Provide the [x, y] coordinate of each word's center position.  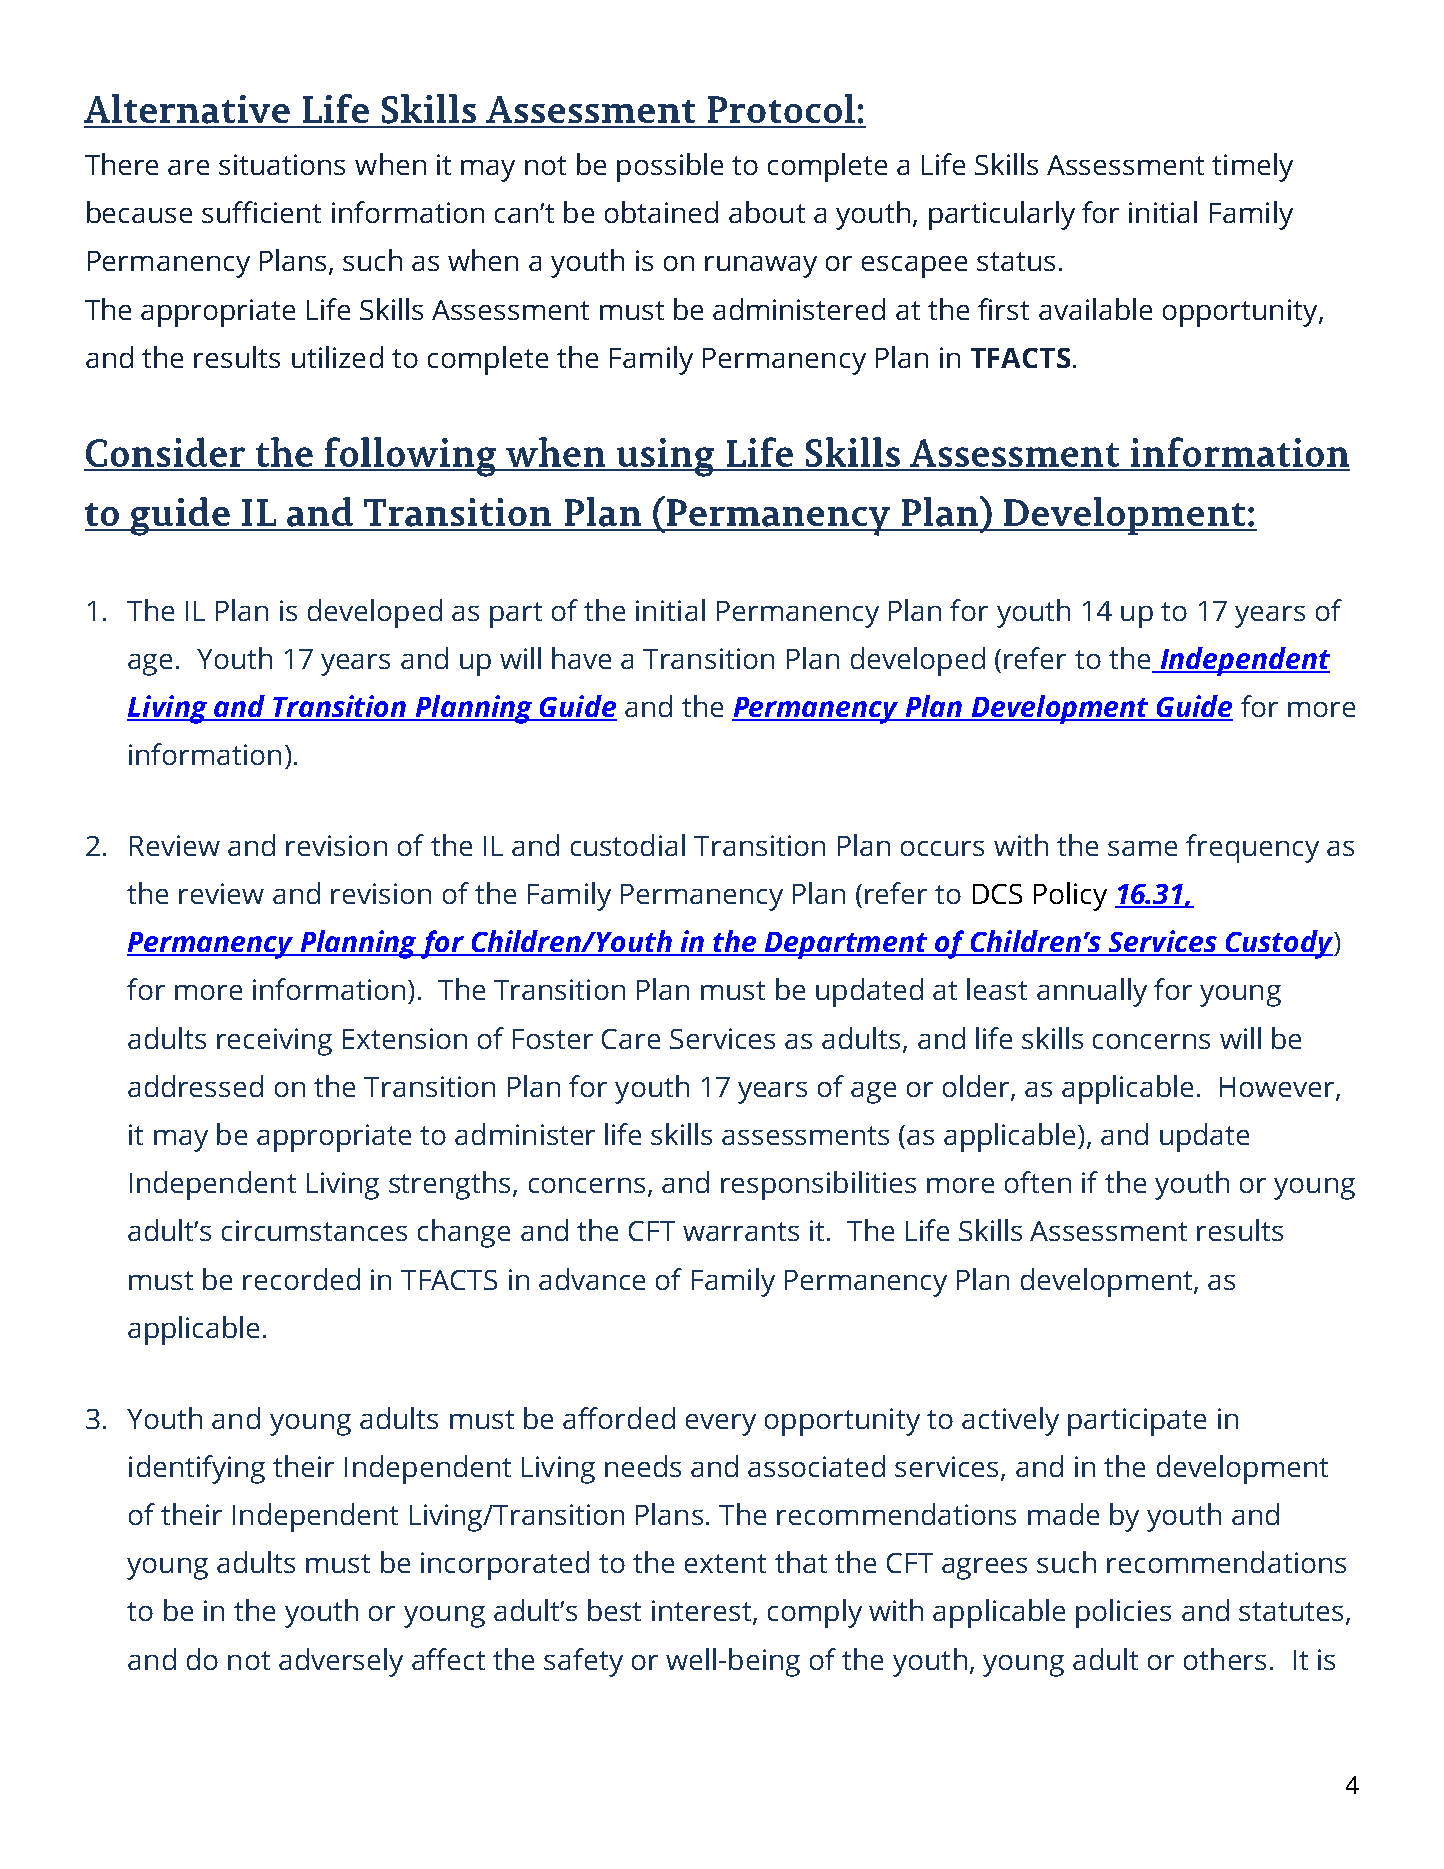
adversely [341, 1662]
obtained [661, 212]
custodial [628, 845]
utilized [337, 357]
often [1038, 1182]
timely [1252, 167]
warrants [741, 1231]
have [581, 658]
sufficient [261, 212]
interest [703, 1612]
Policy [1070, 896]
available [1095, 309]
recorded [301, 1279]
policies [1123, 1613]
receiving [274, 1042]
